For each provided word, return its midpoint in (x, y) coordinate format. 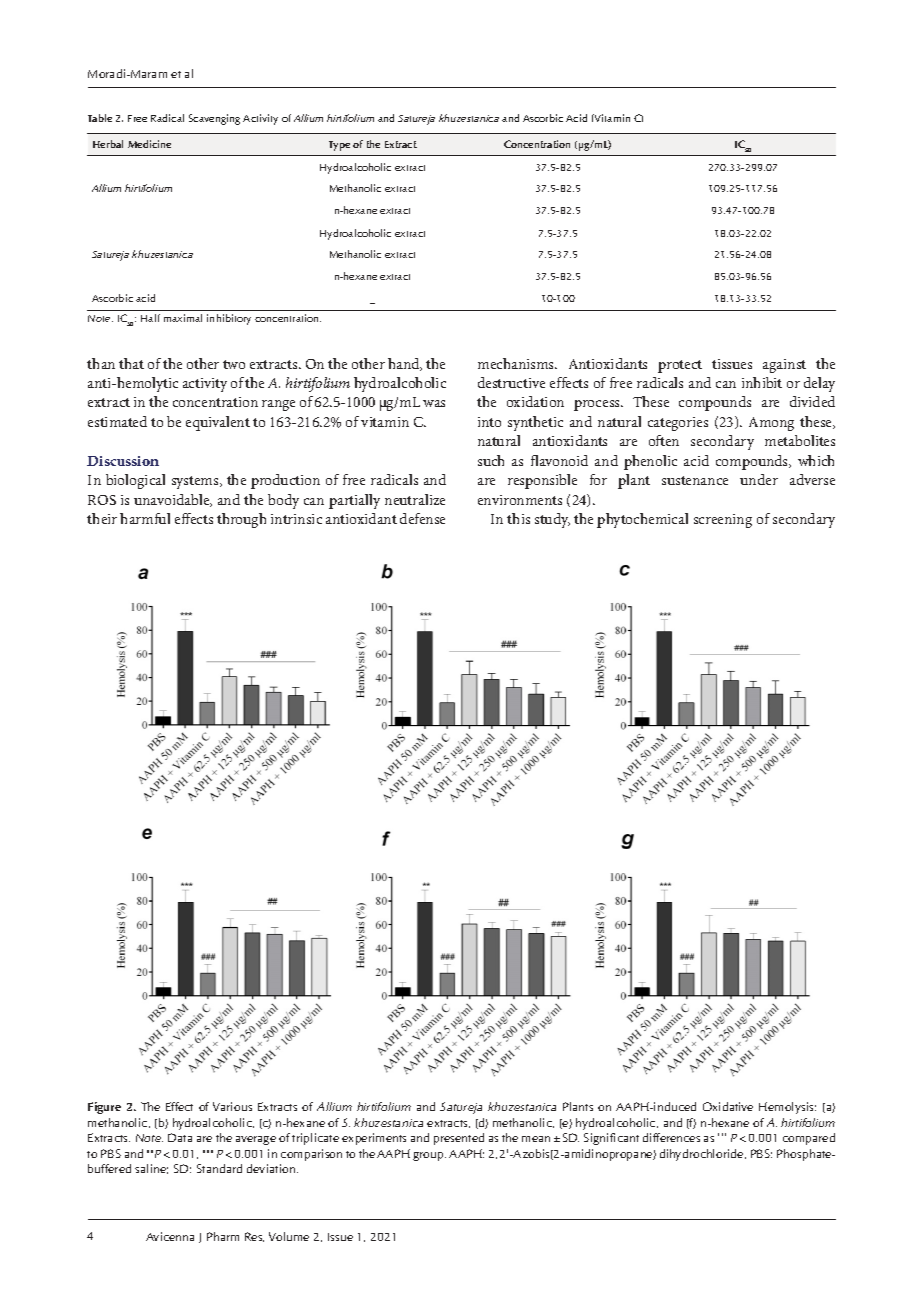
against (784, 366)
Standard (219, 1168)
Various (232, 1106)
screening (723, 521)
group (429, 1156)
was (434, 403)
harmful (145, 518)
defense (422, 518)
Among (771, 424)
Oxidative (728, 1106)
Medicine (149, 144)
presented (459, 1139)
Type (339, 146)
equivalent (218, 423)
